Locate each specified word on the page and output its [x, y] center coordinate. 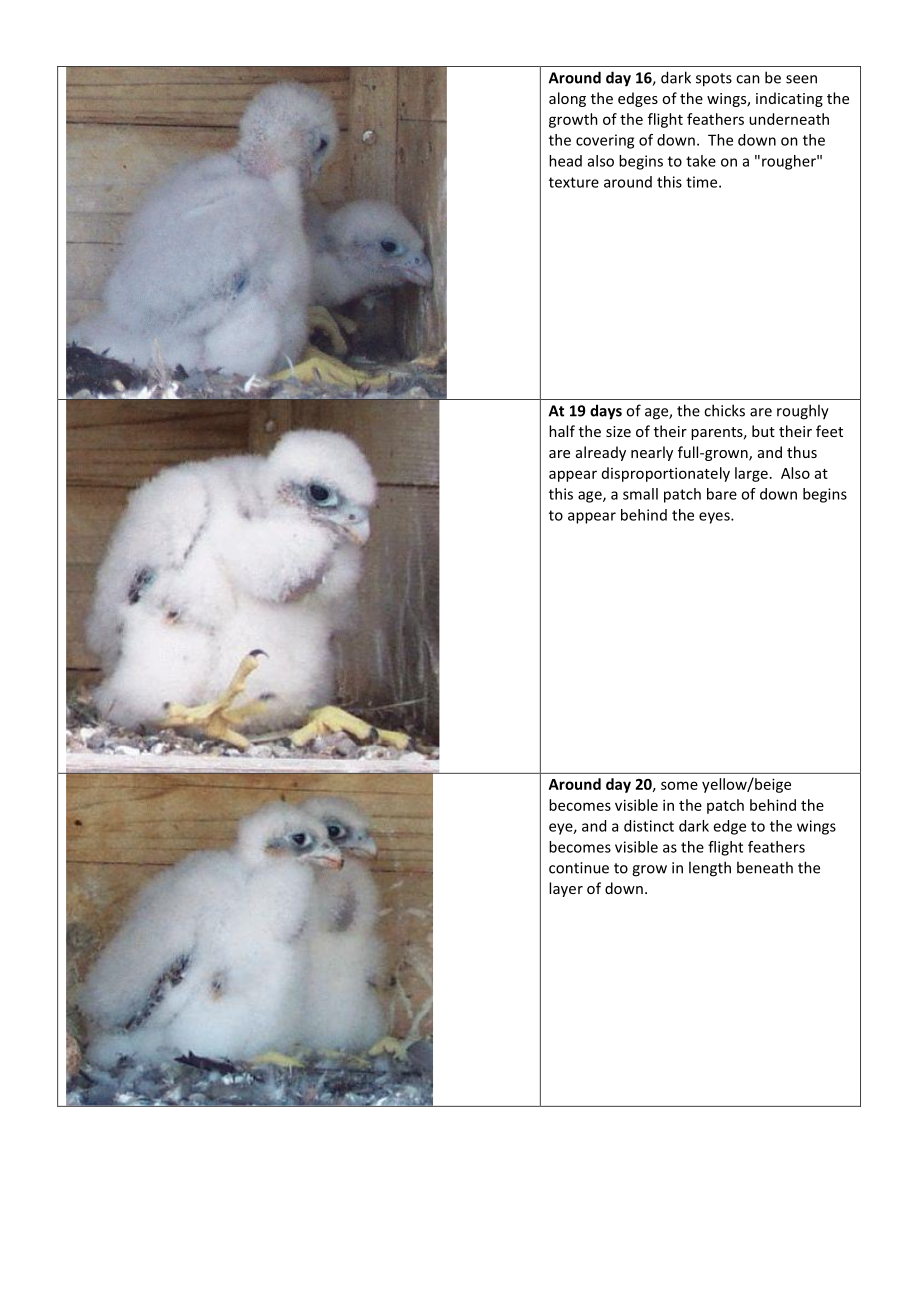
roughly [803, 412]
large [751, 474]
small [640, 494]
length [710, 869]
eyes [715, 518]
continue [579, 868]
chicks [724, 410]
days [606, 412]
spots [714, 80]
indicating [789, 99]
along [567, 99]
